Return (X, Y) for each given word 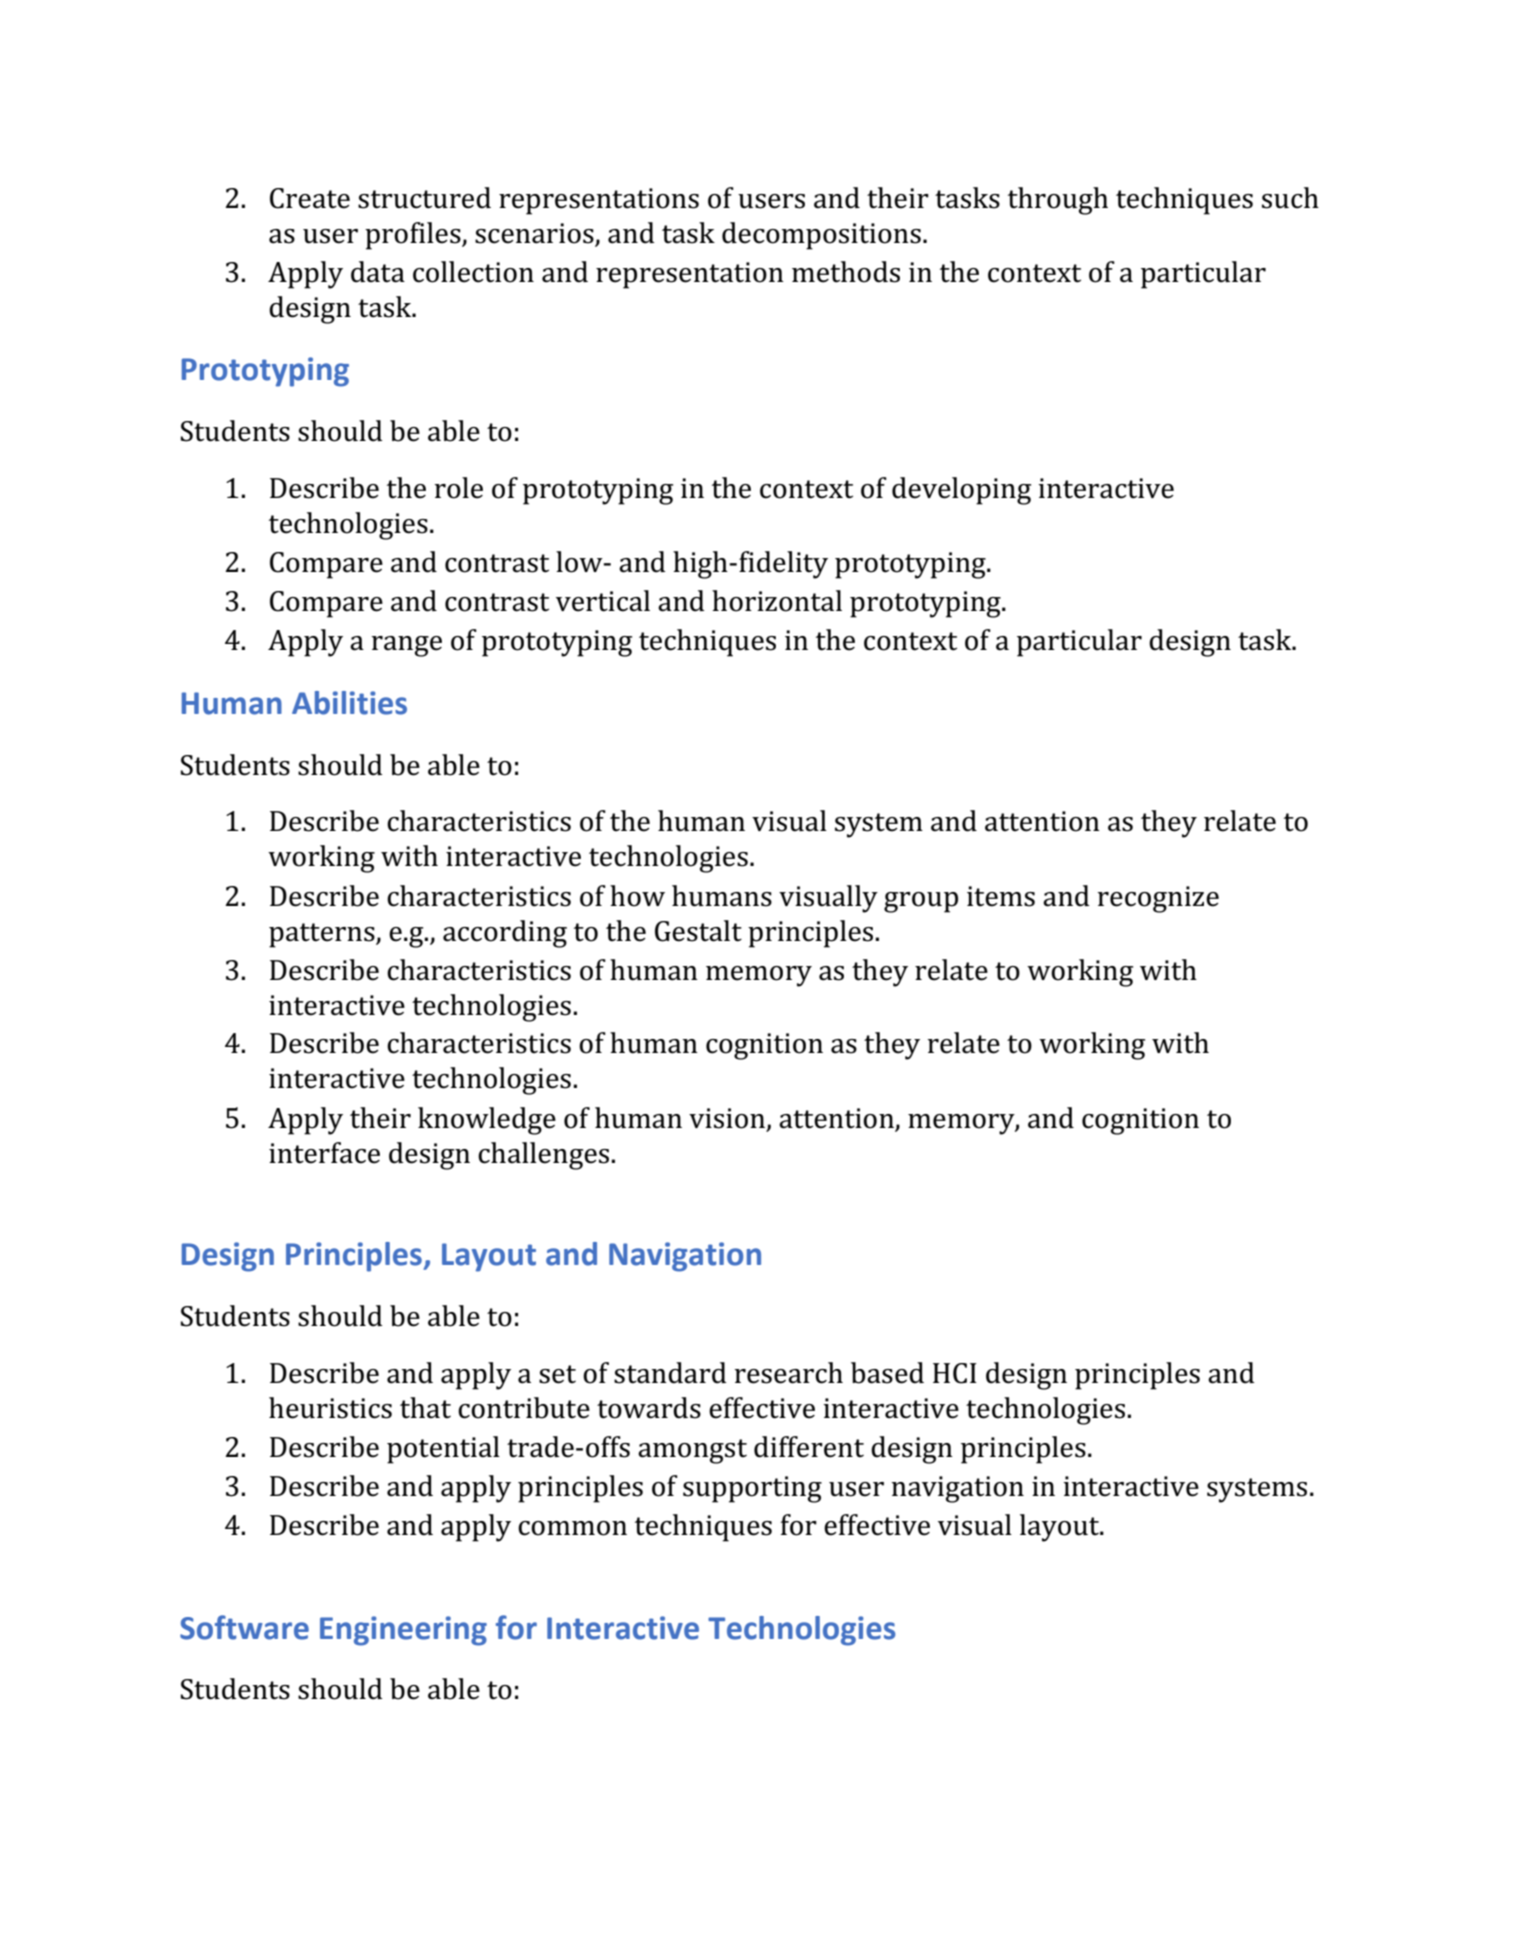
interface (324, 1153)
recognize (1158, 899)
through (1058, 201)
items (1001, 896)
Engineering (403, 1631)
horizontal (777, 601)
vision (728, 1119)
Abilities (349, 703)
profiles (414, 236)
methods (846, 272)
